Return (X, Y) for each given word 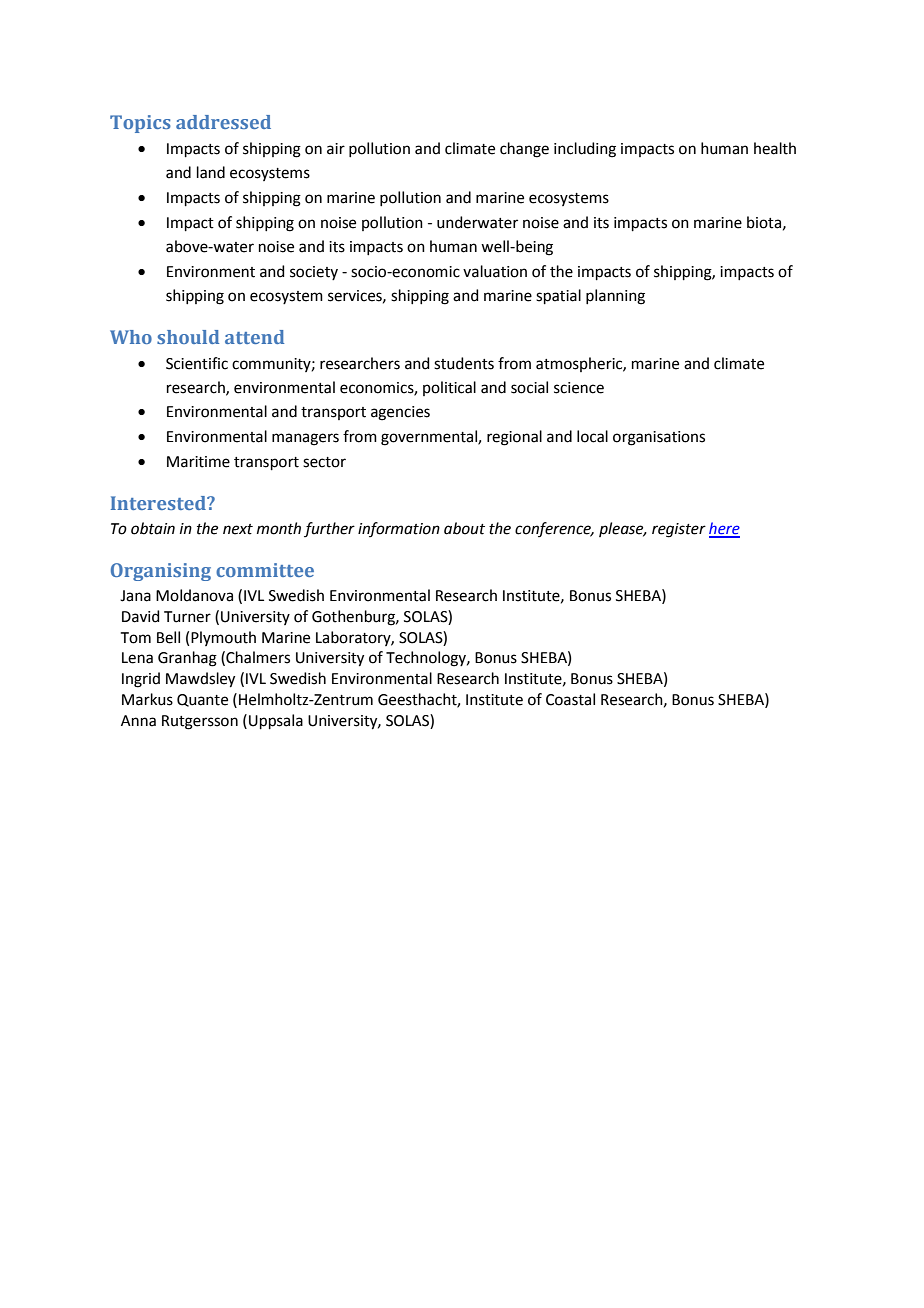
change (524, 150)
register (679, 530)
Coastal (570, 699)
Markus (147, 699)
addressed (223, 122)
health (775, 148)
